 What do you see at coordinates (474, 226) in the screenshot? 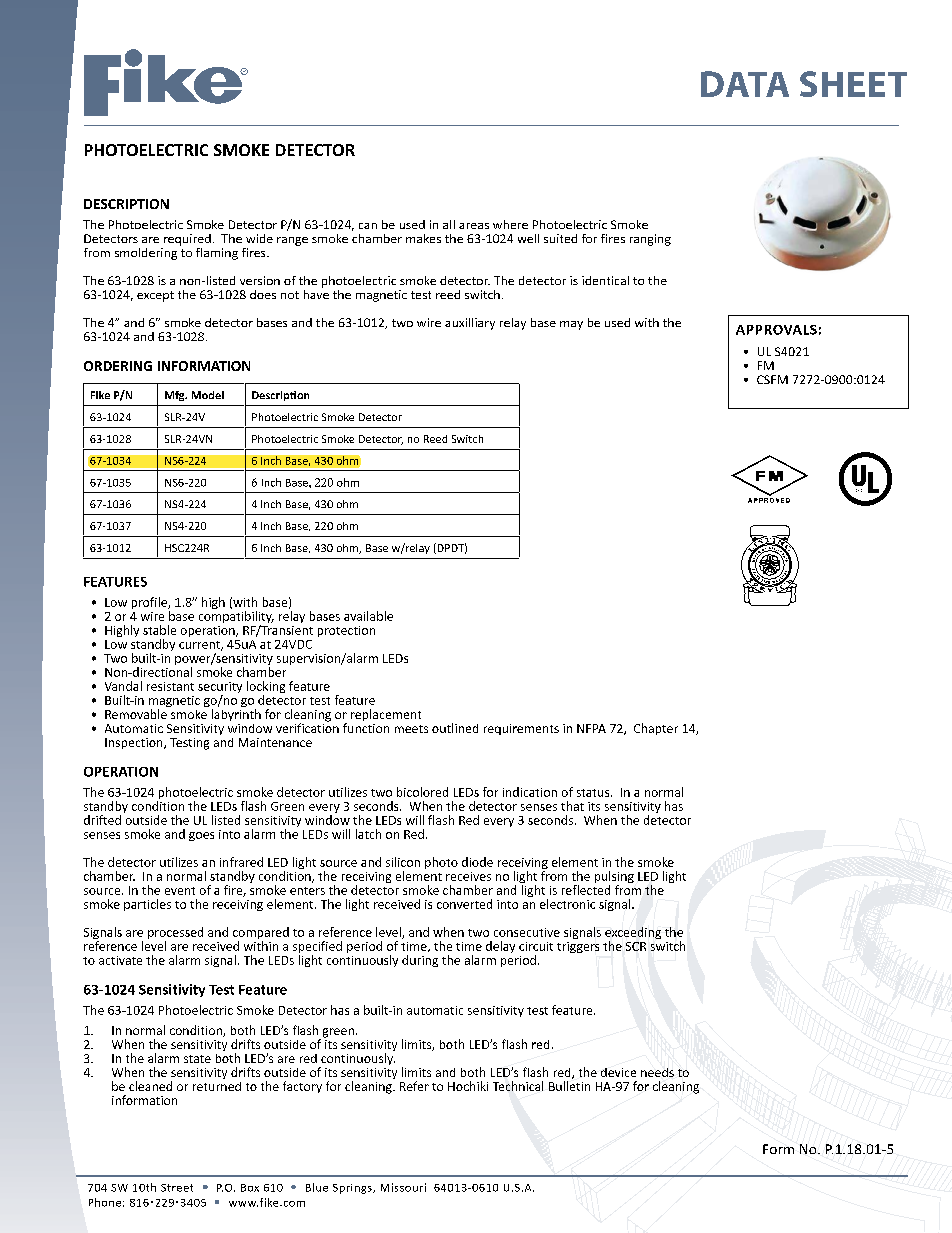
I see `areas` at bounding box center [474, 226].
